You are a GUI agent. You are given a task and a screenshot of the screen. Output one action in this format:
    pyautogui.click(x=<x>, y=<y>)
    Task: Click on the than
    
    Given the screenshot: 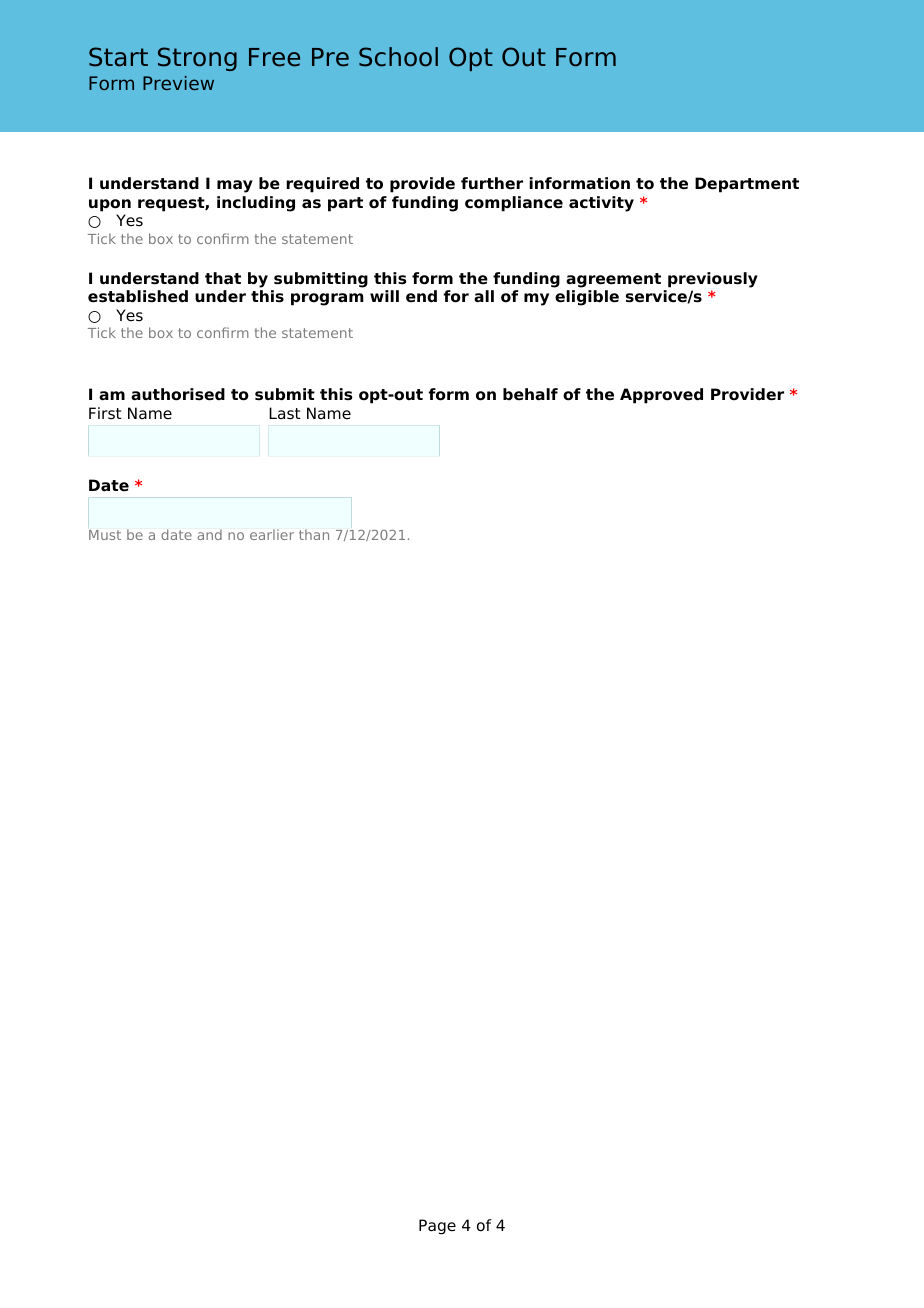 What is the action you would take?
    pyautogui.click(x=314, y=534)
